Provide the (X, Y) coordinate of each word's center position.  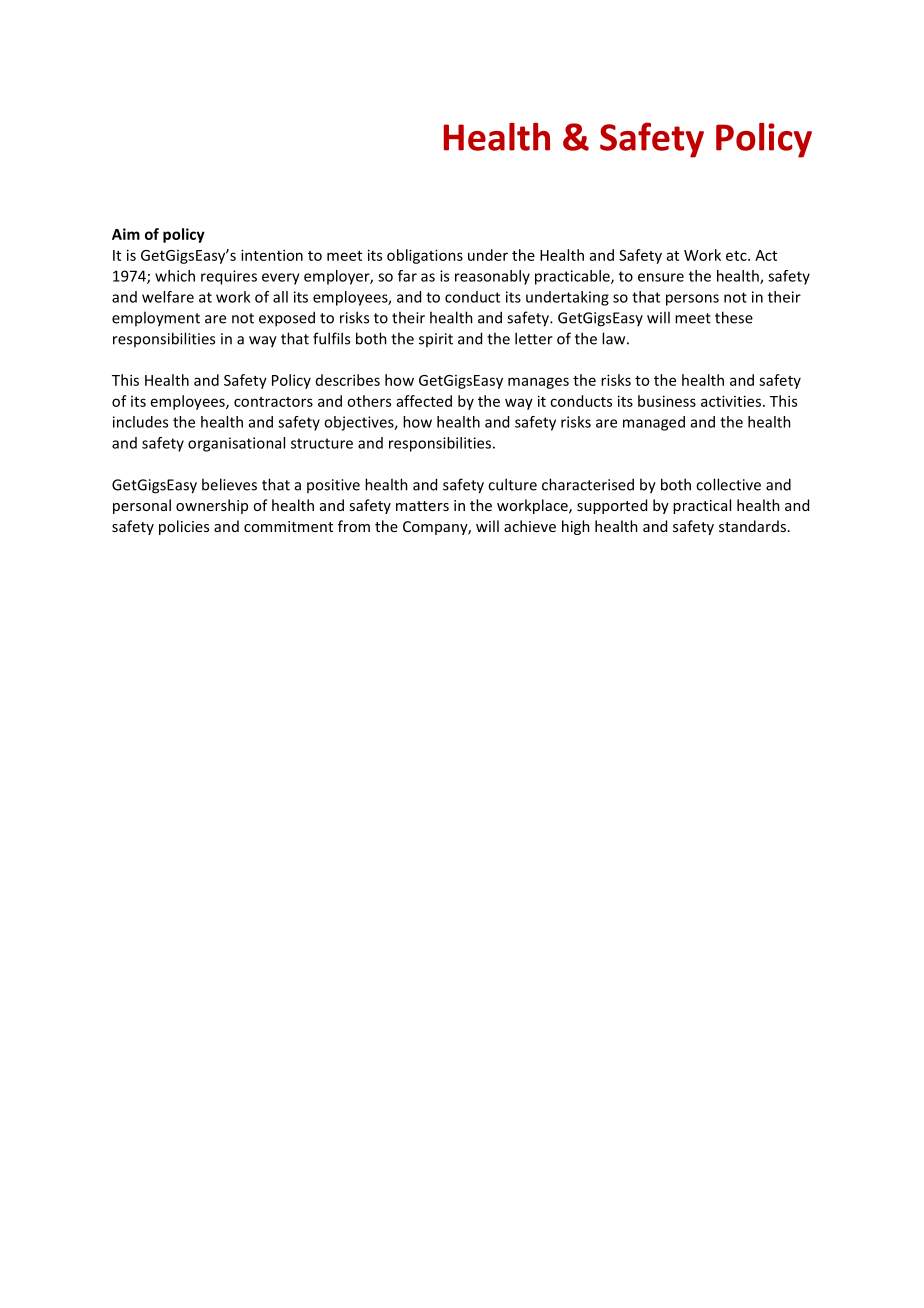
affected (424, 401)
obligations (425, 256)
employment (156, 319)
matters (422, 506)
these (734, 317)
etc (737, 256)
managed (654, 423)
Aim (126, 234)
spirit (436, 340)
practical (702, 506)
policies (184, 527)
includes (140, 422)
